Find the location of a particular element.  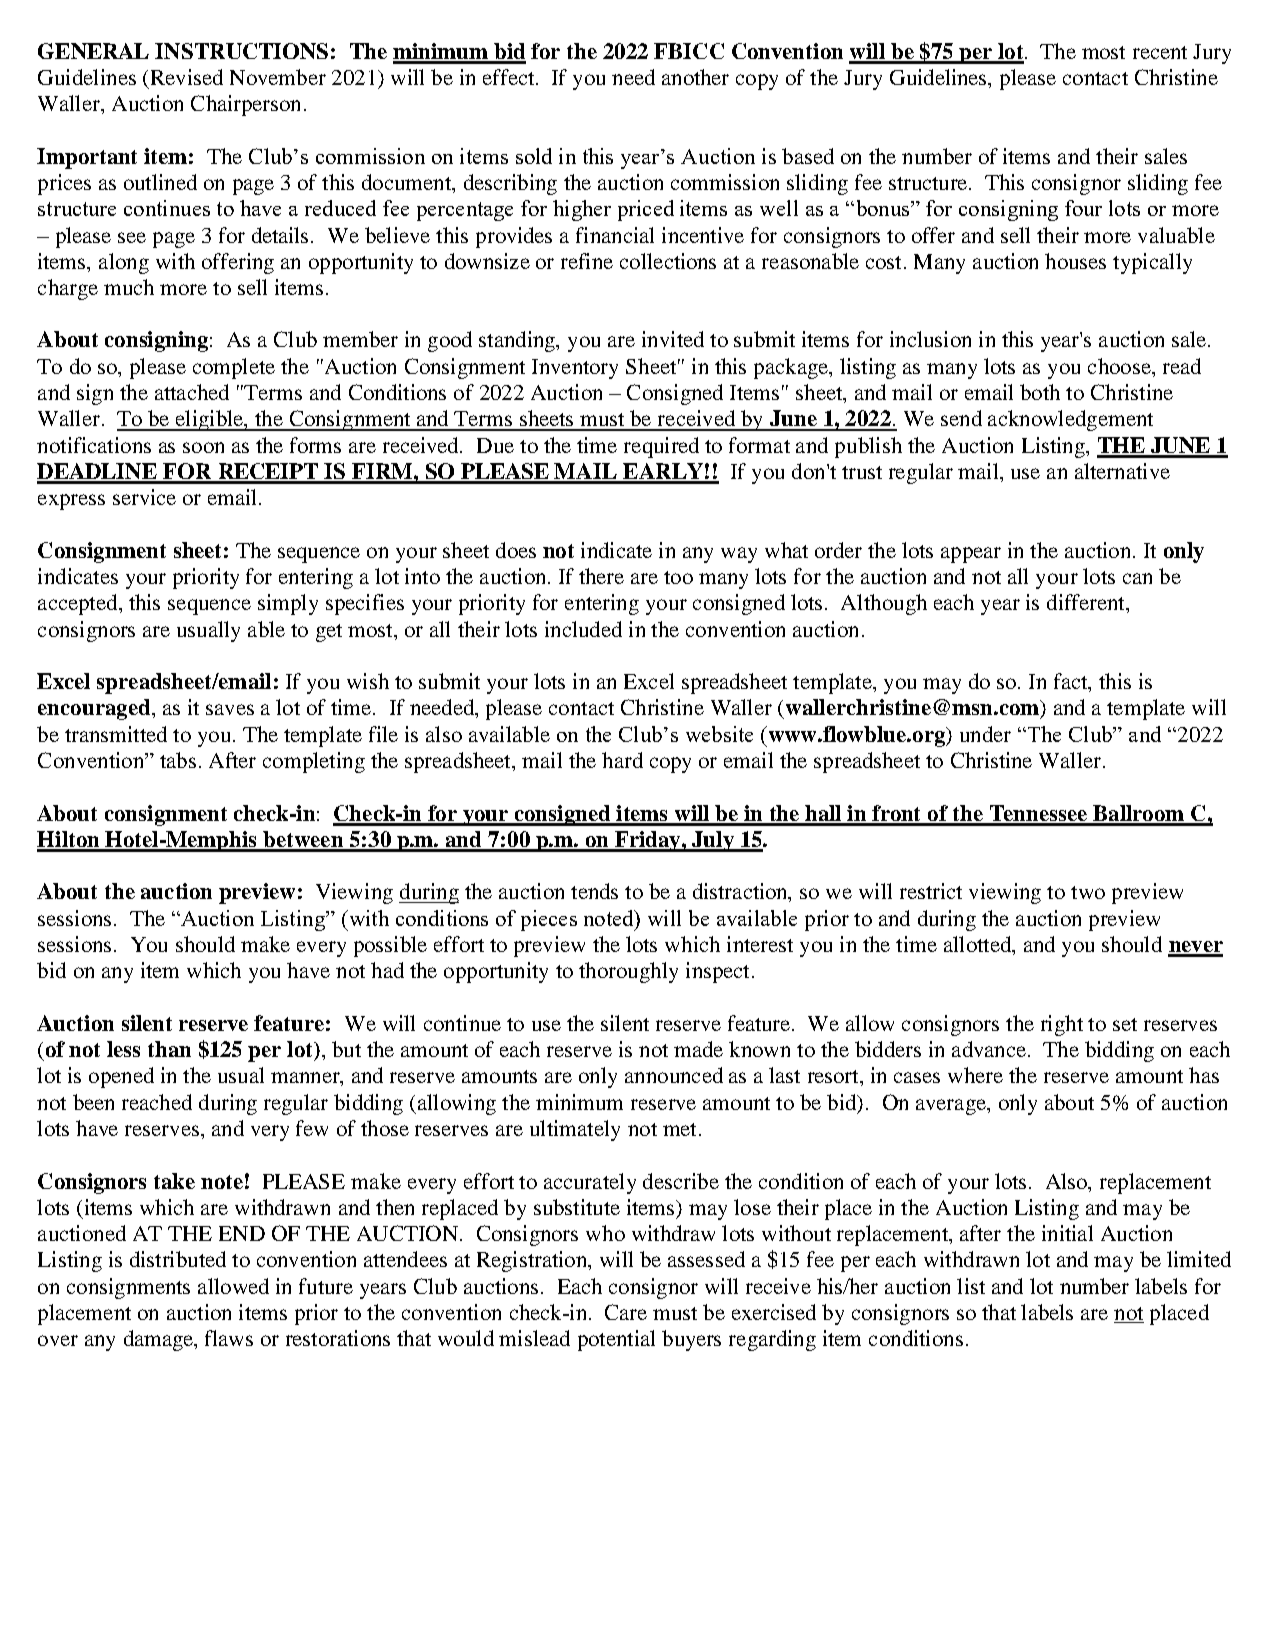

recent is located at coordinates (1160, 52).
